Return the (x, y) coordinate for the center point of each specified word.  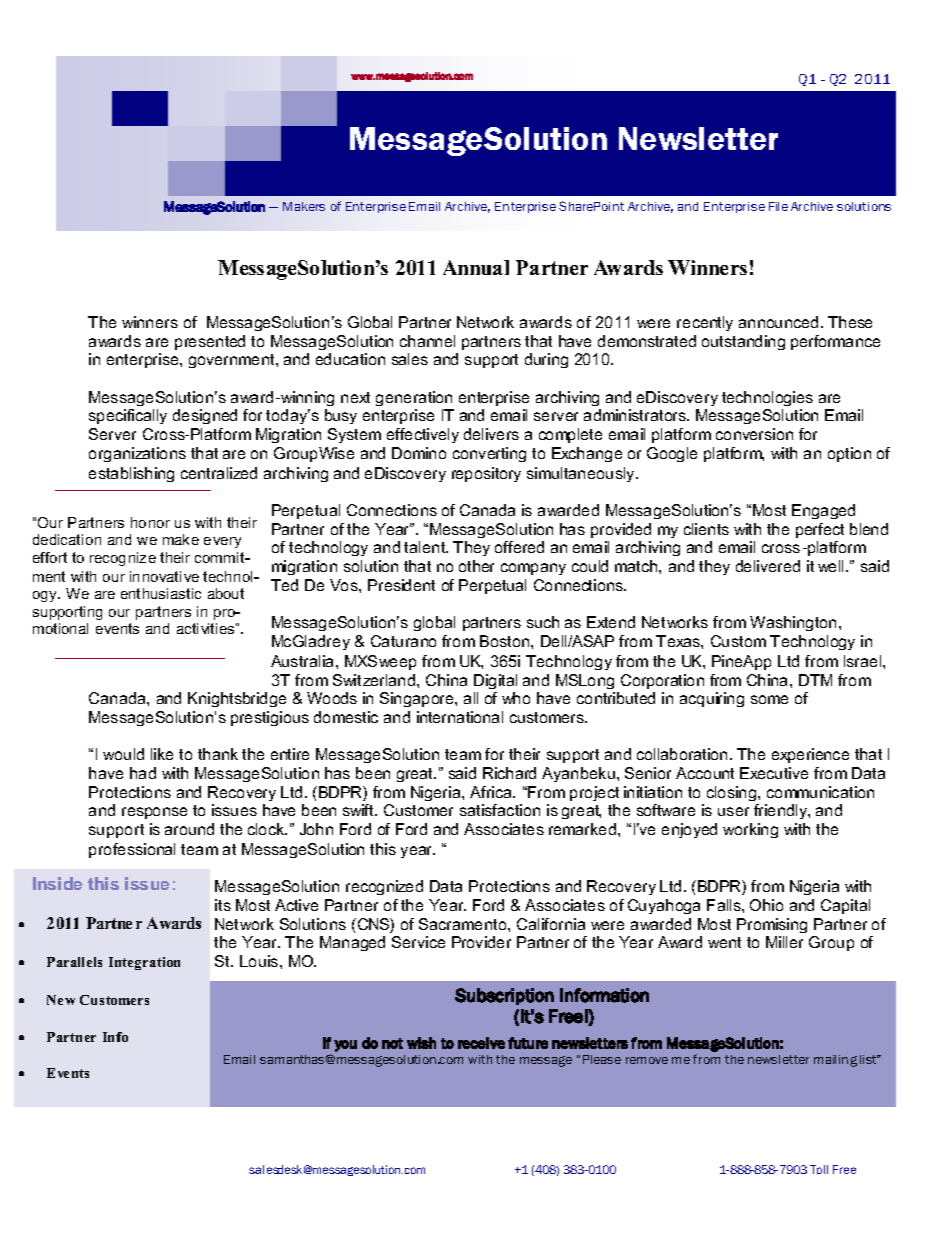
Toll (819, 1169)
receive (481, 1043)
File (778, 206)
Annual (476, 267)
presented (210, 342)
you (345, 1046)
